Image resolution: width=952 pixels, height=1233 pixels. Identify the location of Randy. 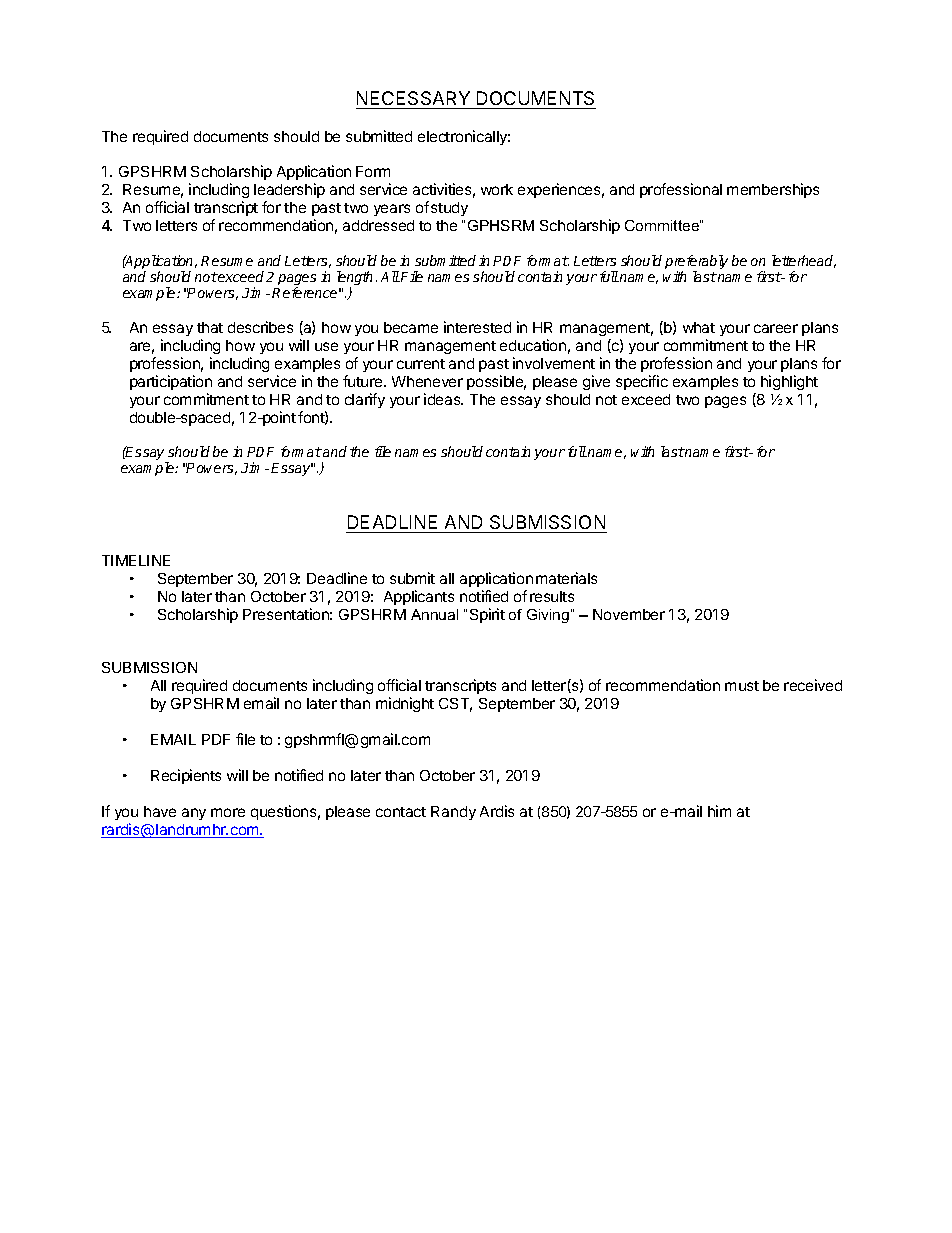
(453, 813).
